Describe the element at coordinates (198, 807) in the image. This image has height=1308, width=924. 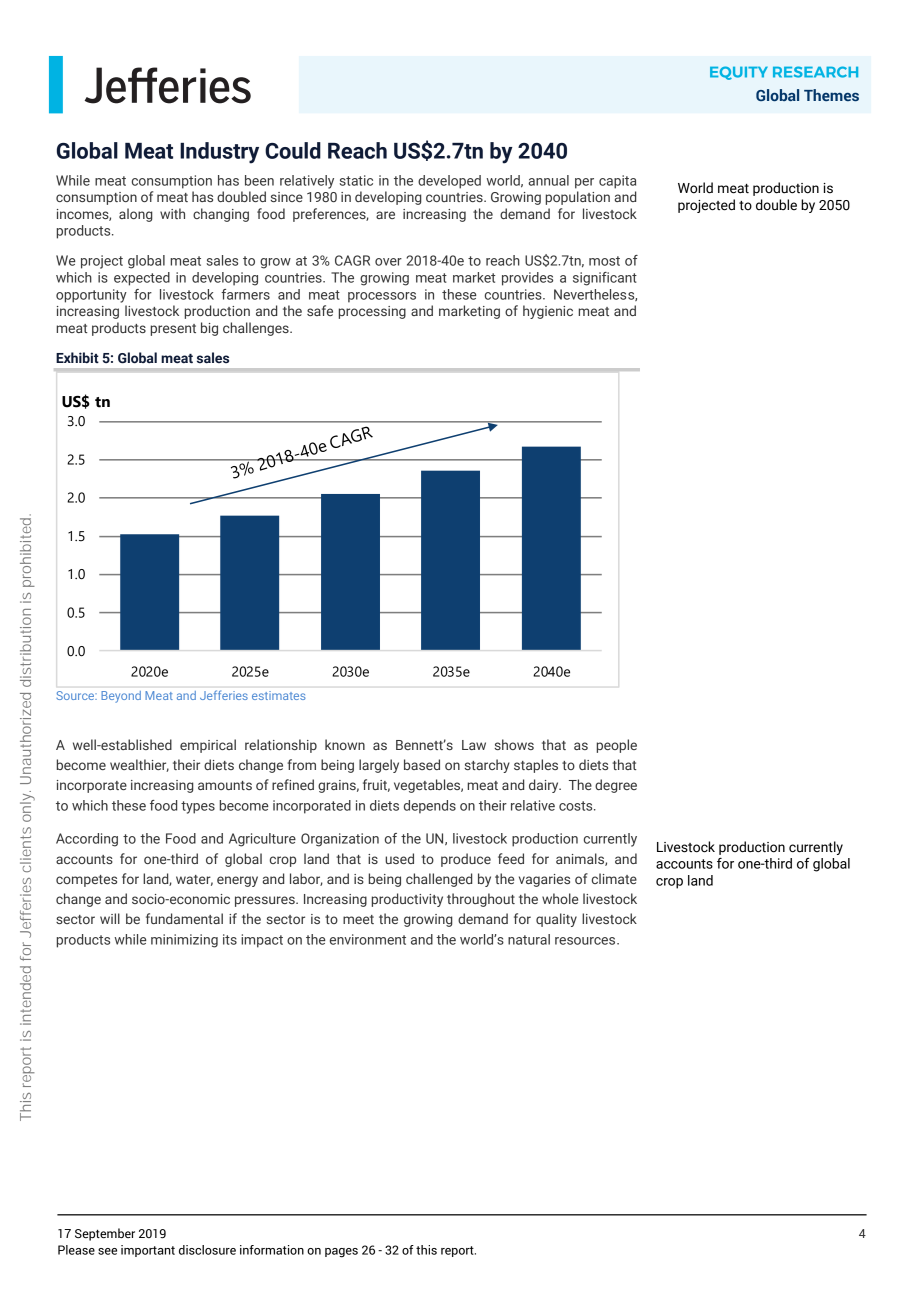
I see `types` at that location.
